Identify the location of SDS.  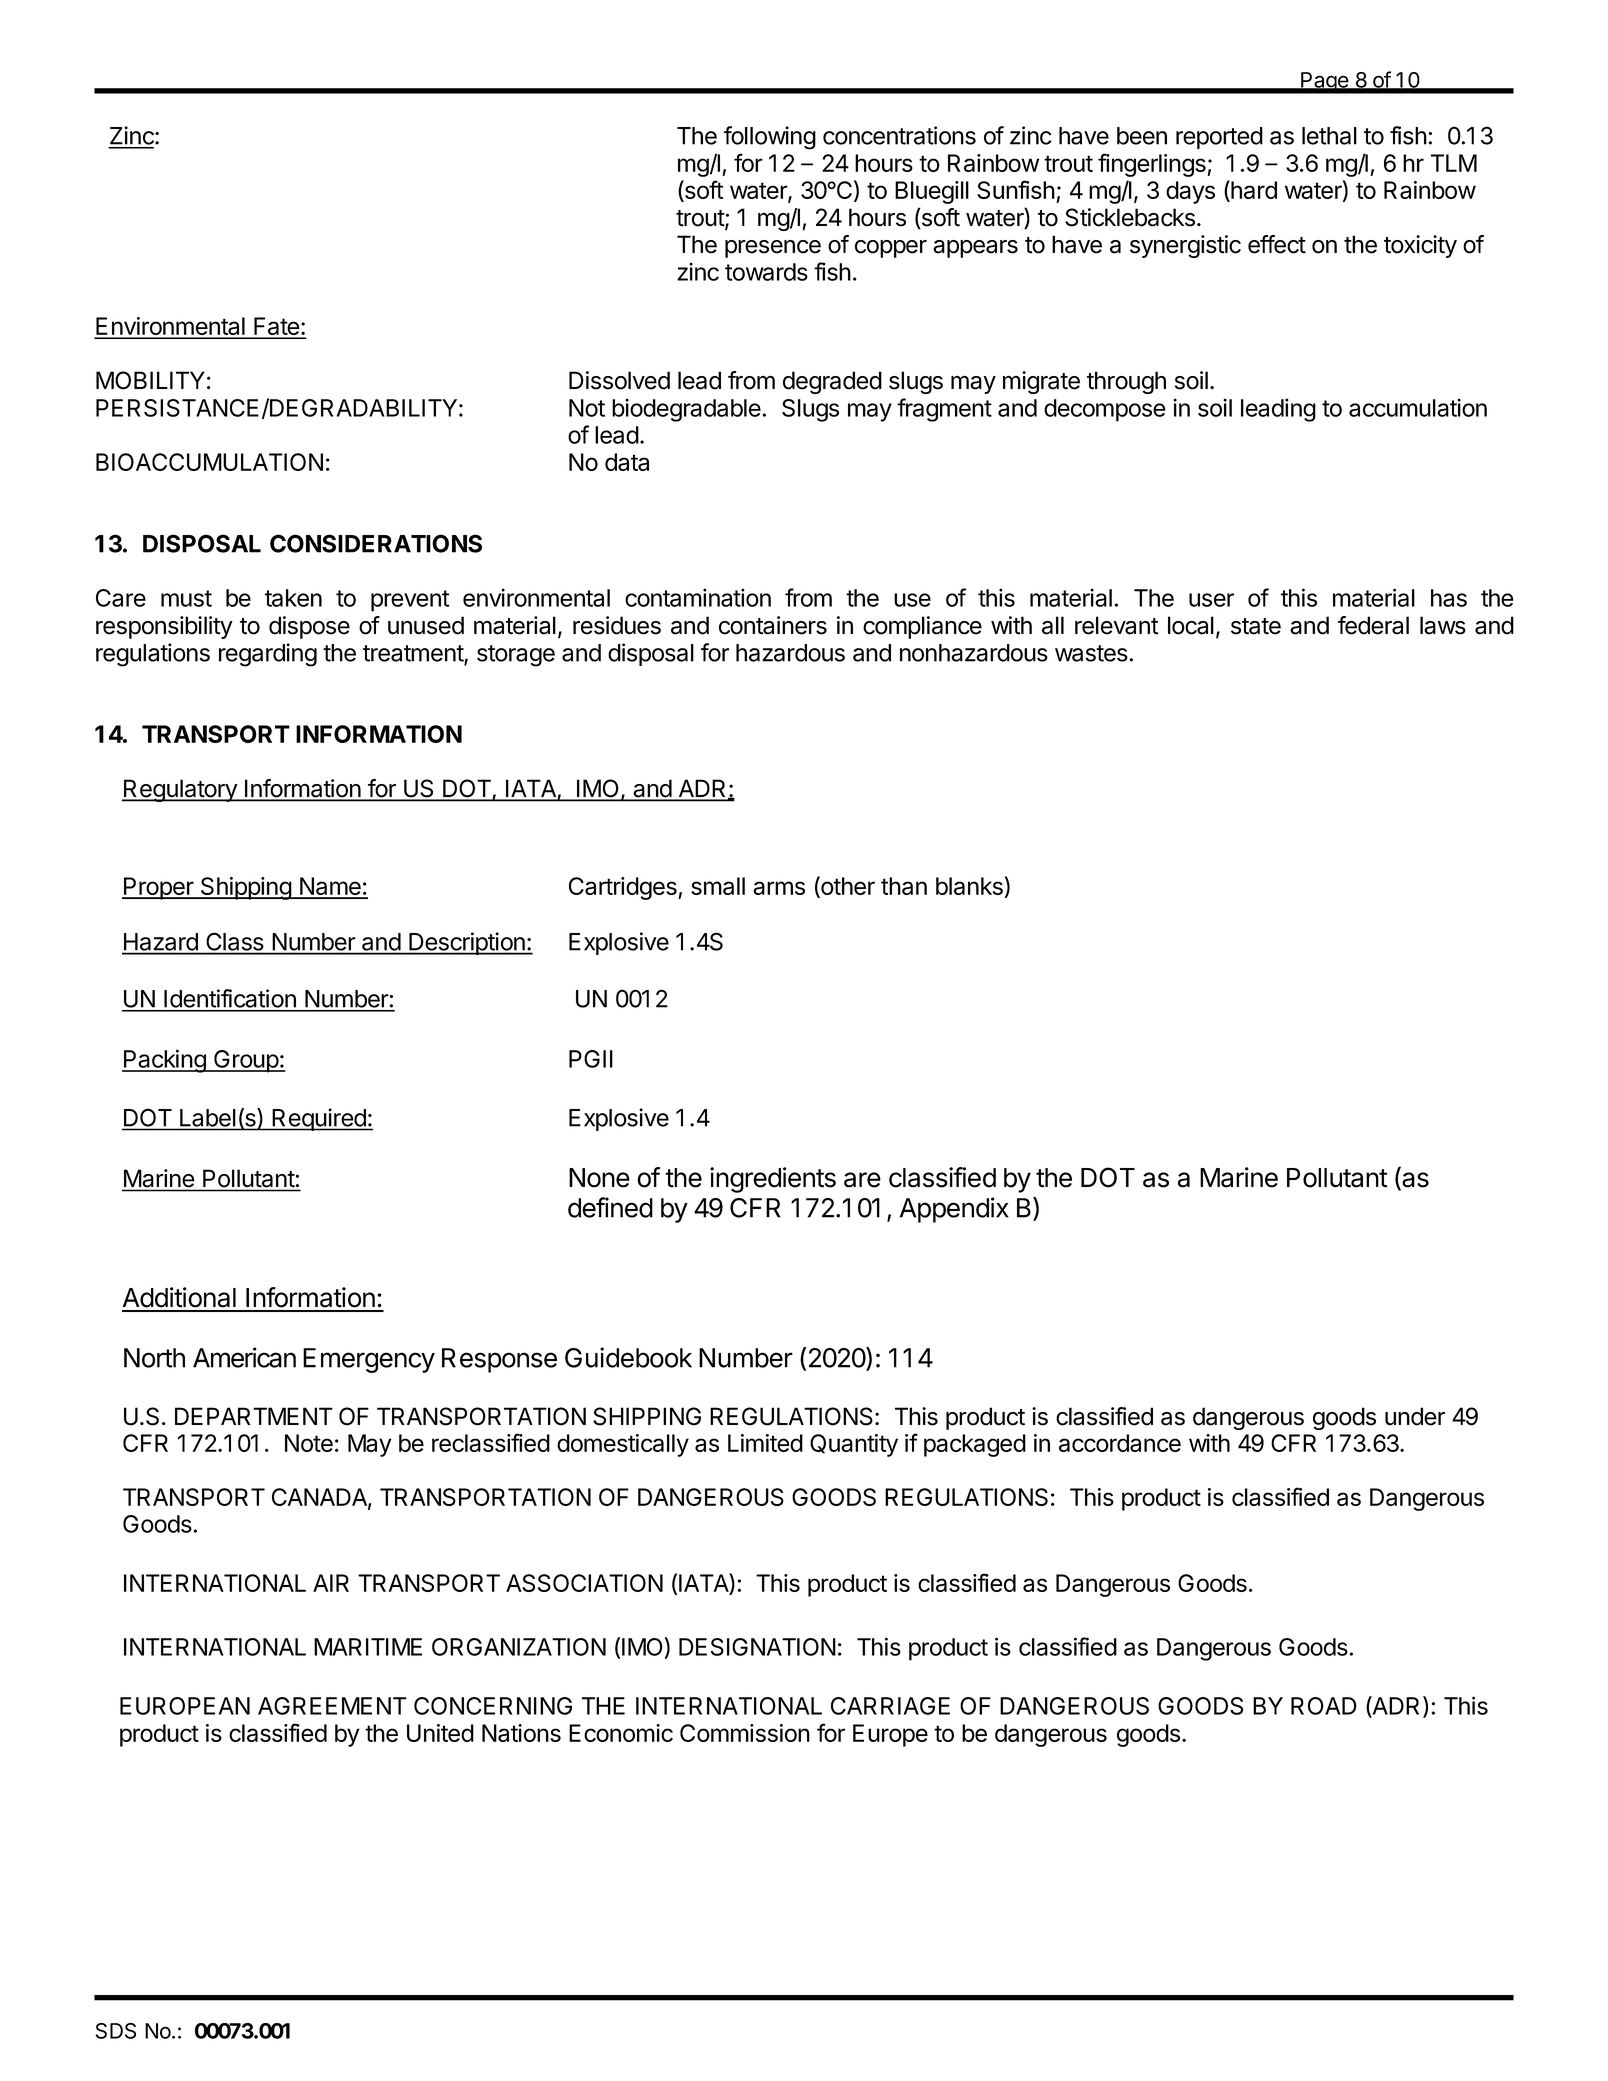
(116, 2031).
